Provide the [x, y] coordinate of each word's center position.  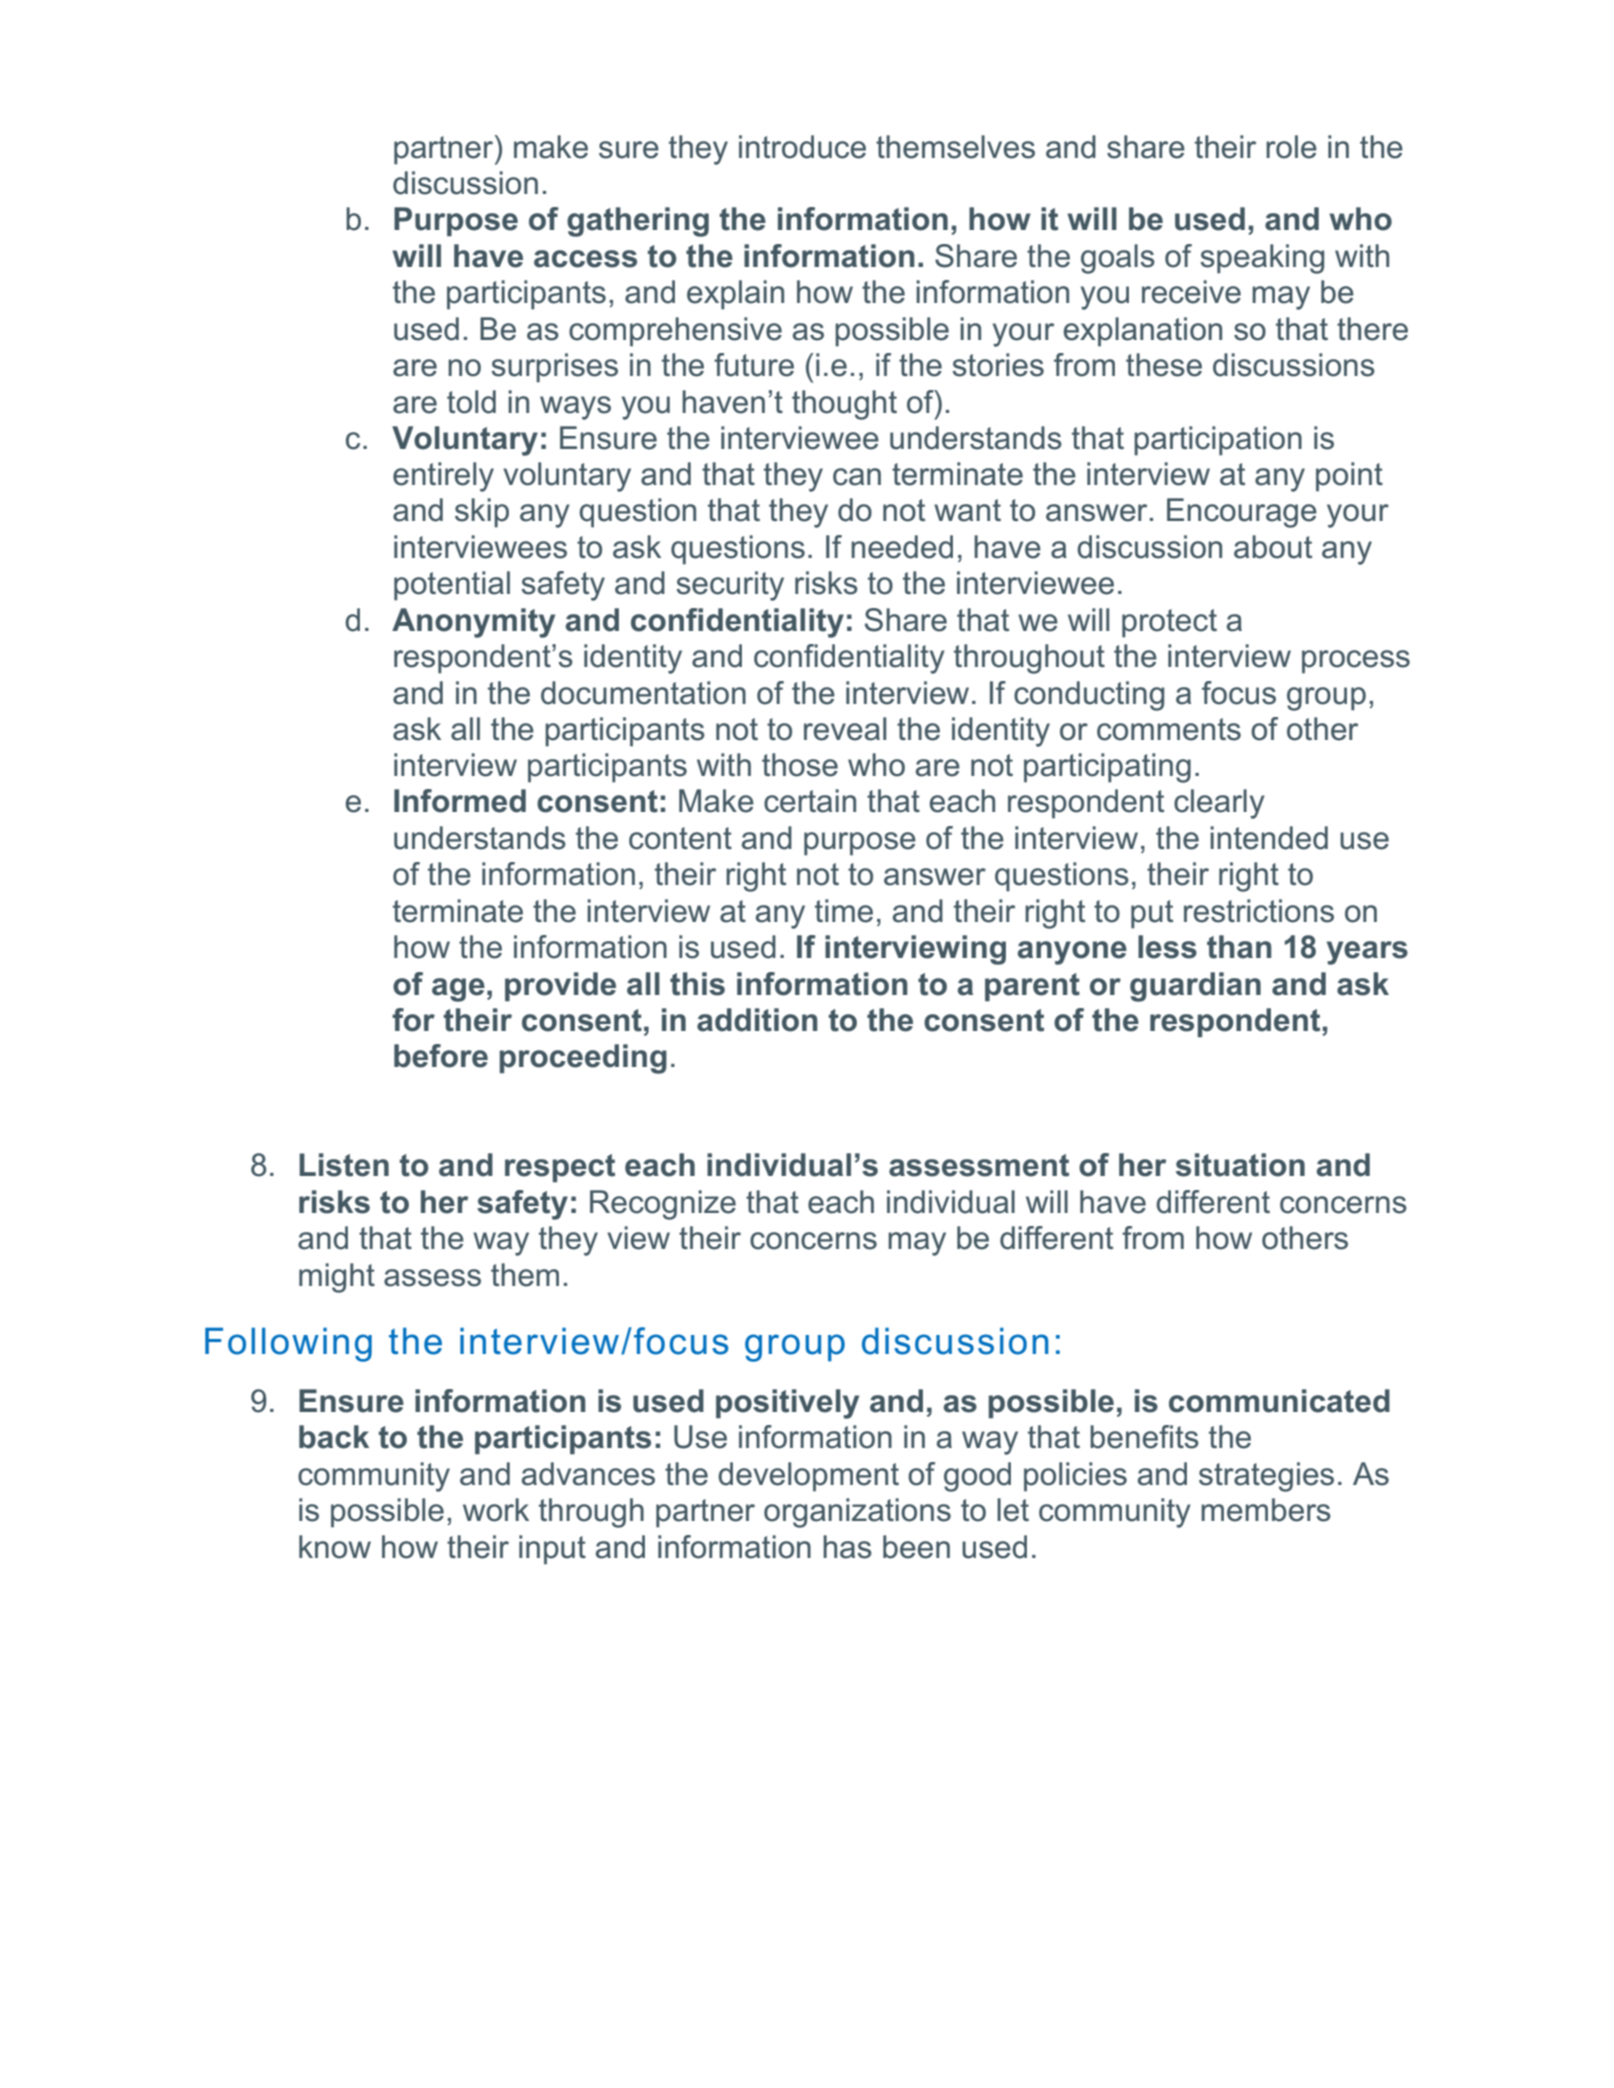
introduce [802, 147]
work [496, 1510]
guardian [1195, 987]
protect [1169, 623]
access [585, 259]
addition [757, 1020]
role [1291, 147]
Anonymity [473, 623]
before [441, 1056]
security [730, 586]
